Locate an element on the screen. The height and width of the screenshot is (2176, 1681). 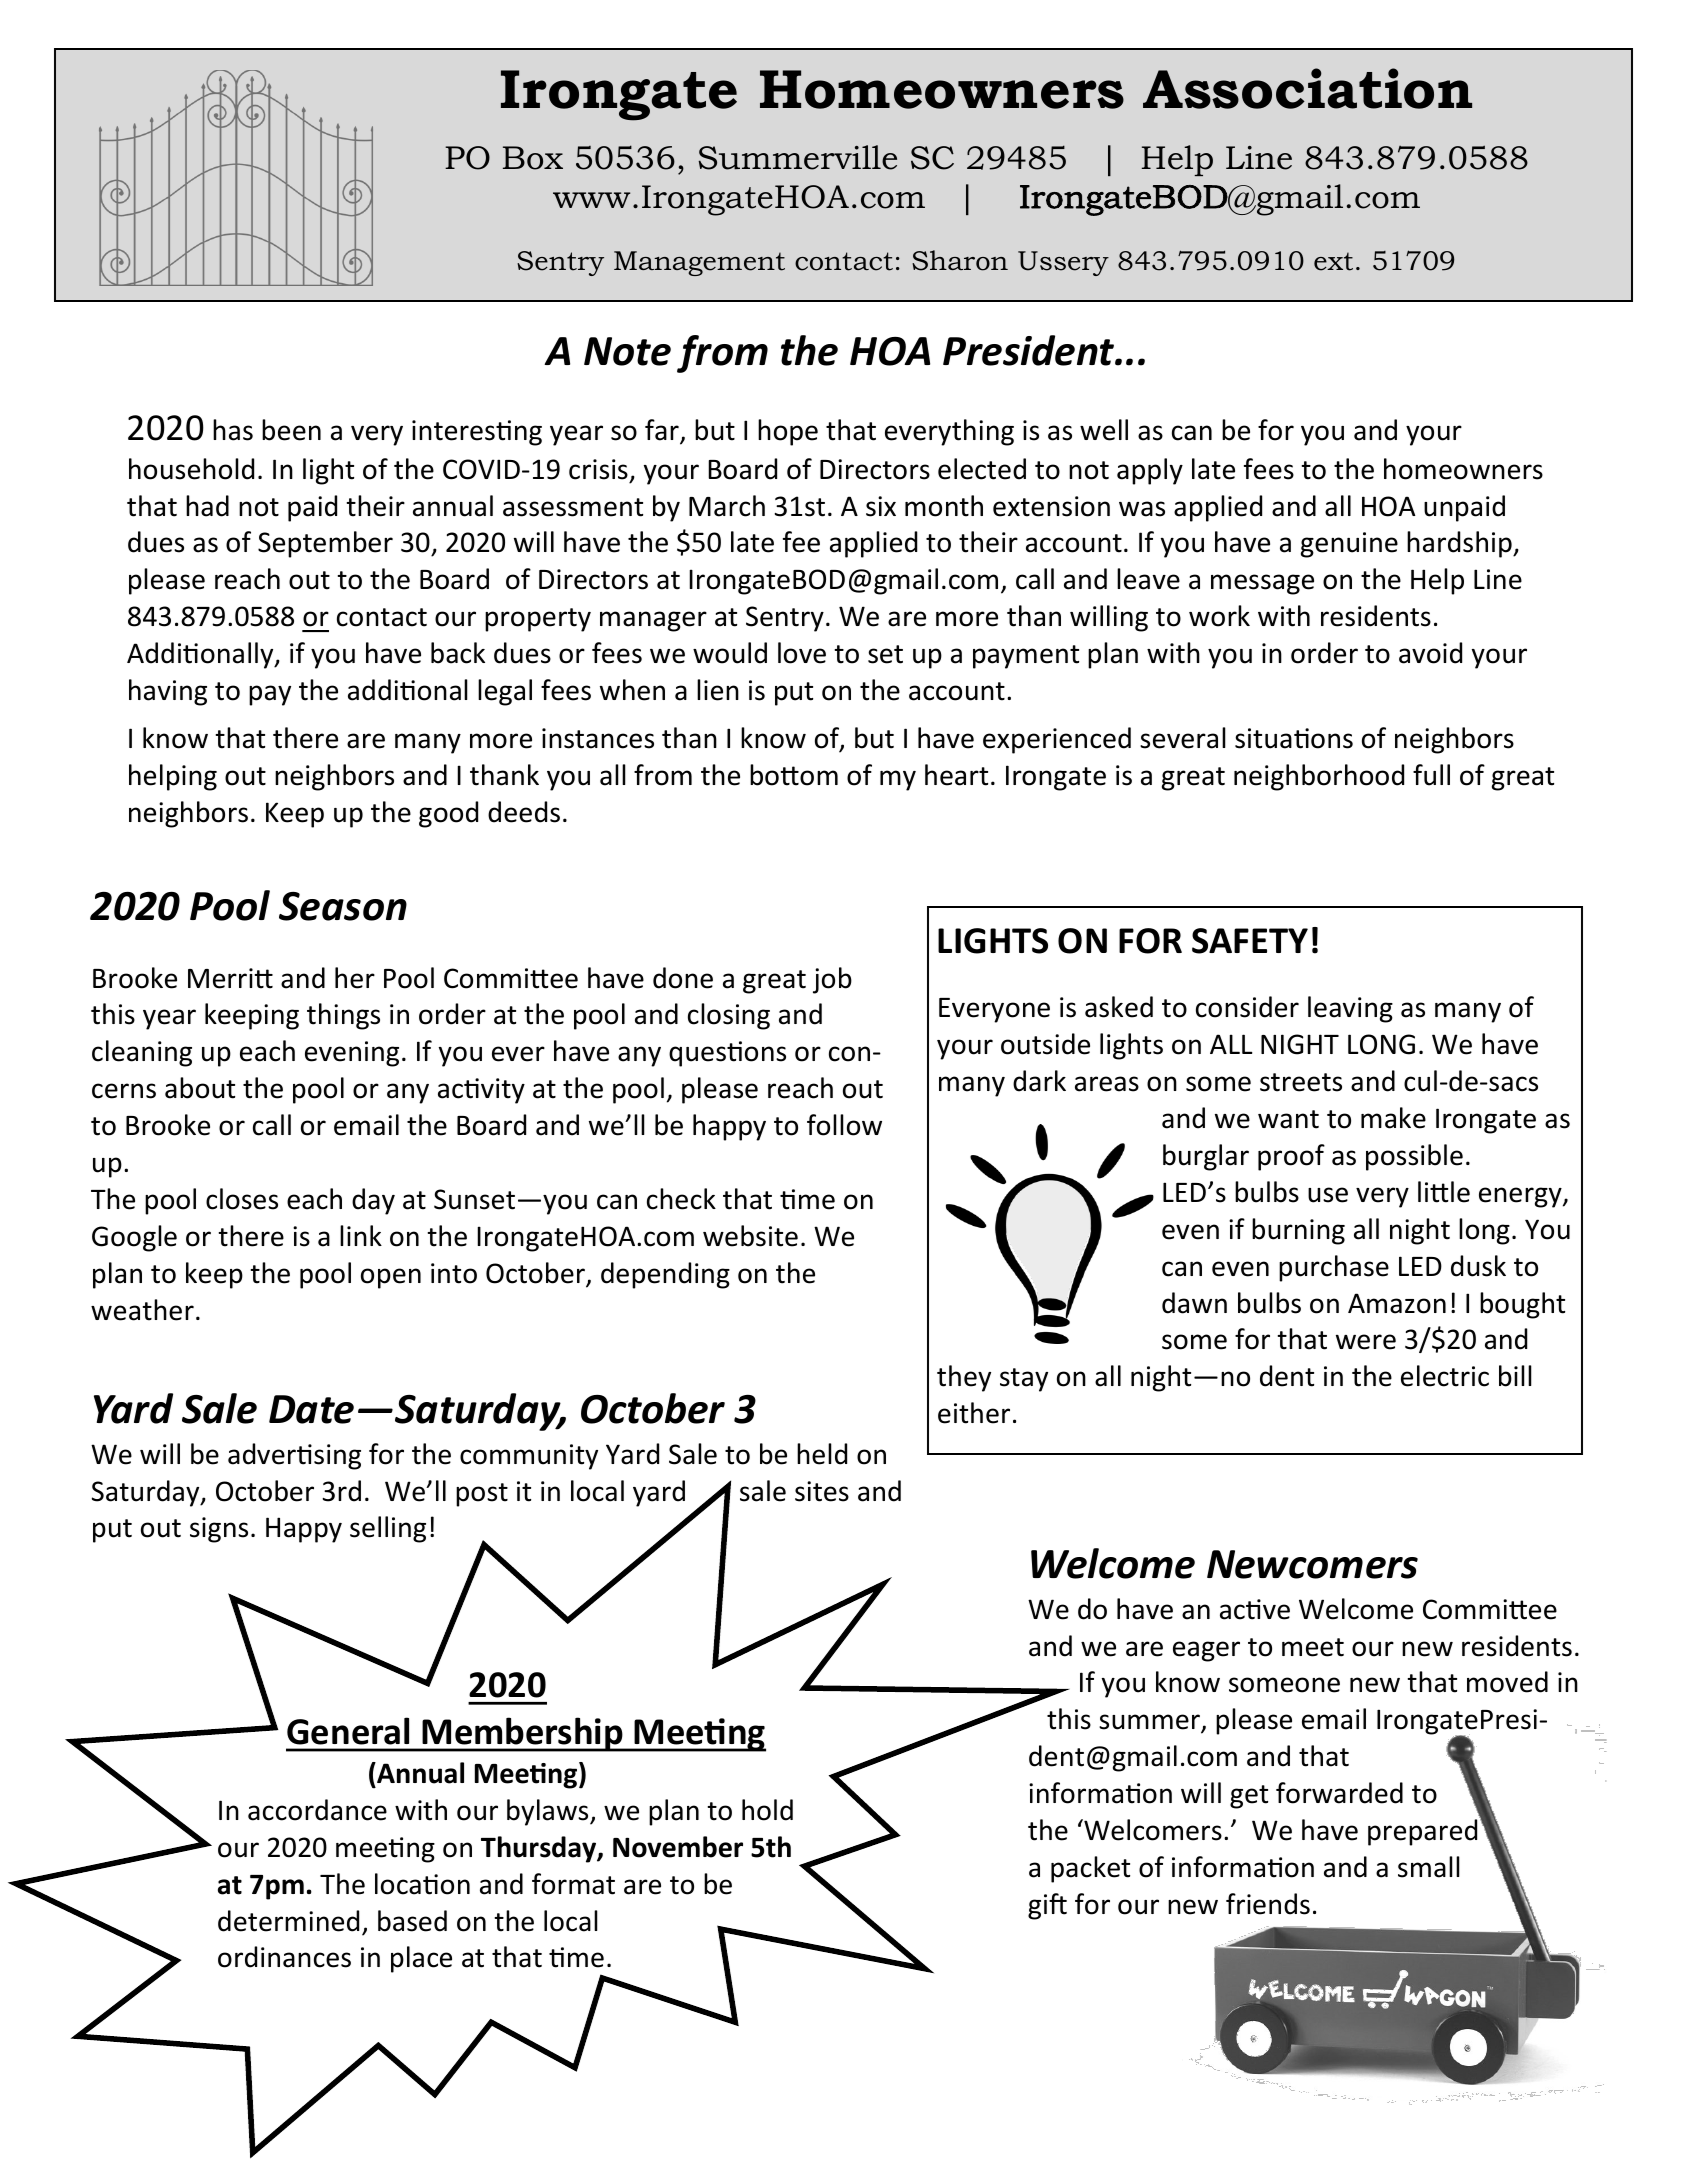
September is located at coordinates (325, 544).
